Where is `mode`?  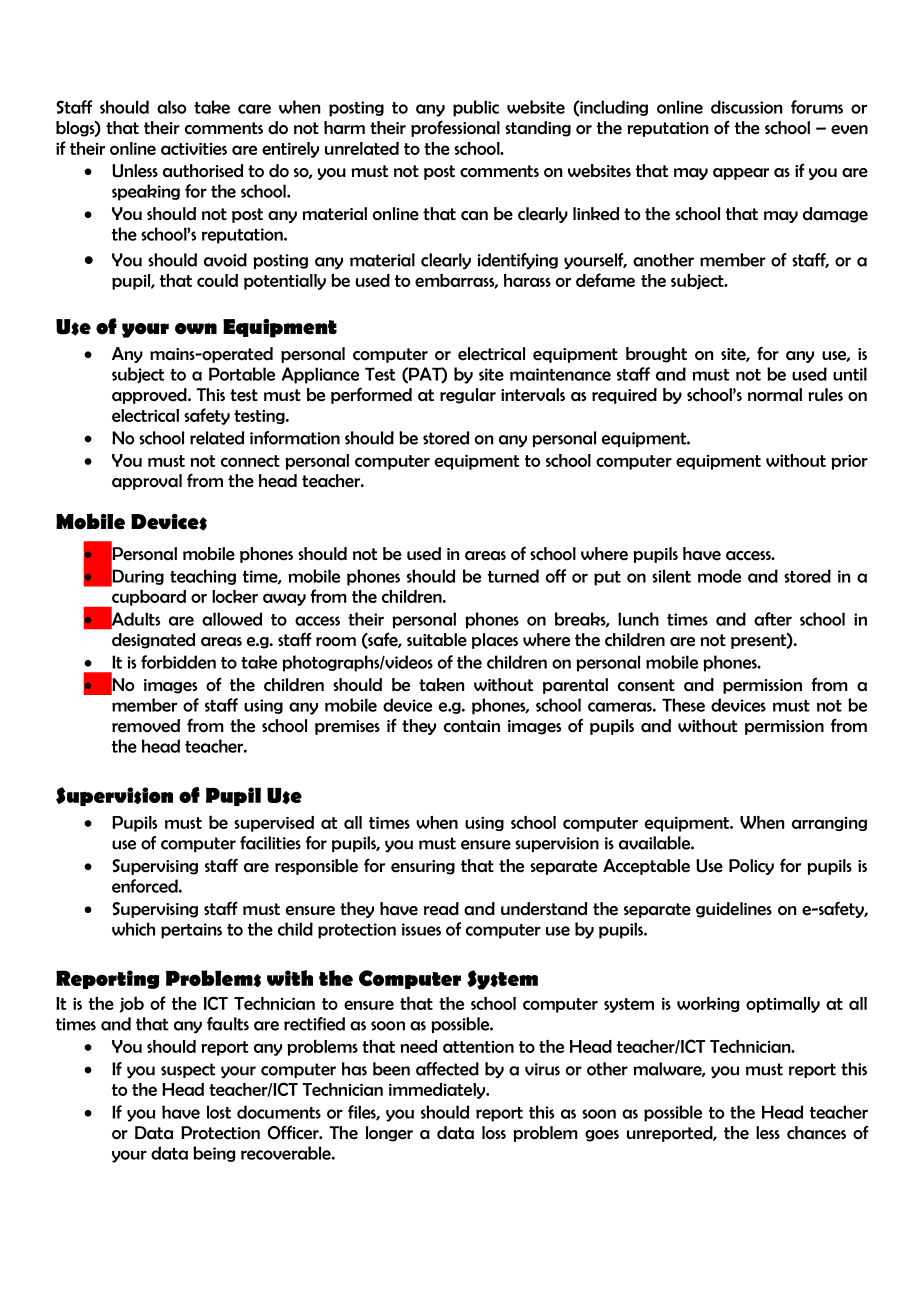 mode is located at coordinates (719, 576).
